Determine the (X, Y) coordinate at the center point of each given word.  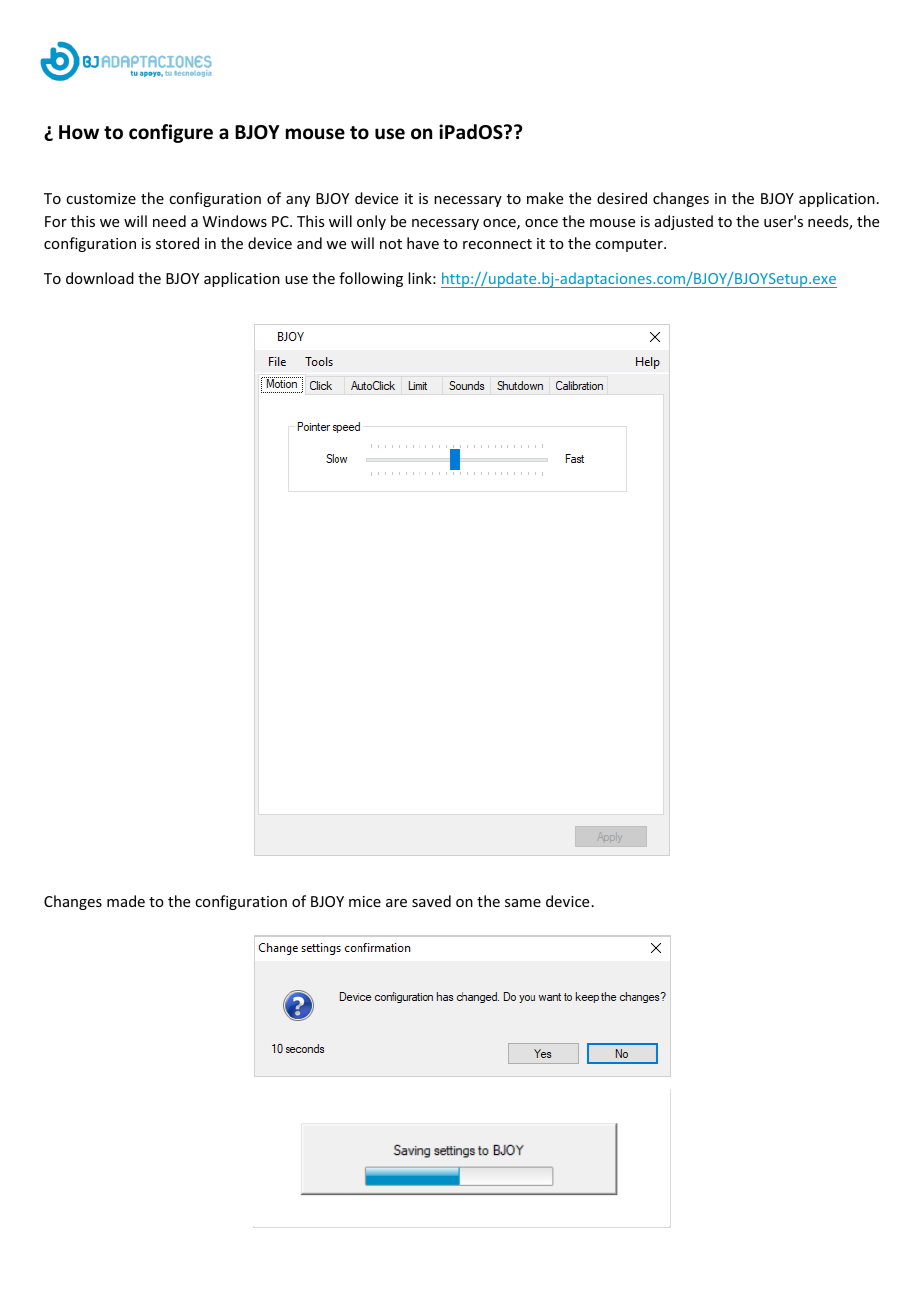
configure (171, 133)
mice (365, 901)
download (100, 278)
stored (177, 243)
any (298, 201)
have (423, 243)
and (309, 243)
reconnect (497, 244)
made (126, 901)
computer (630, 245)
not (391, 244)
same (523, 903)
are (396, 903)
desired (622, 198)
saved (431, 901)
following (371, 279)
